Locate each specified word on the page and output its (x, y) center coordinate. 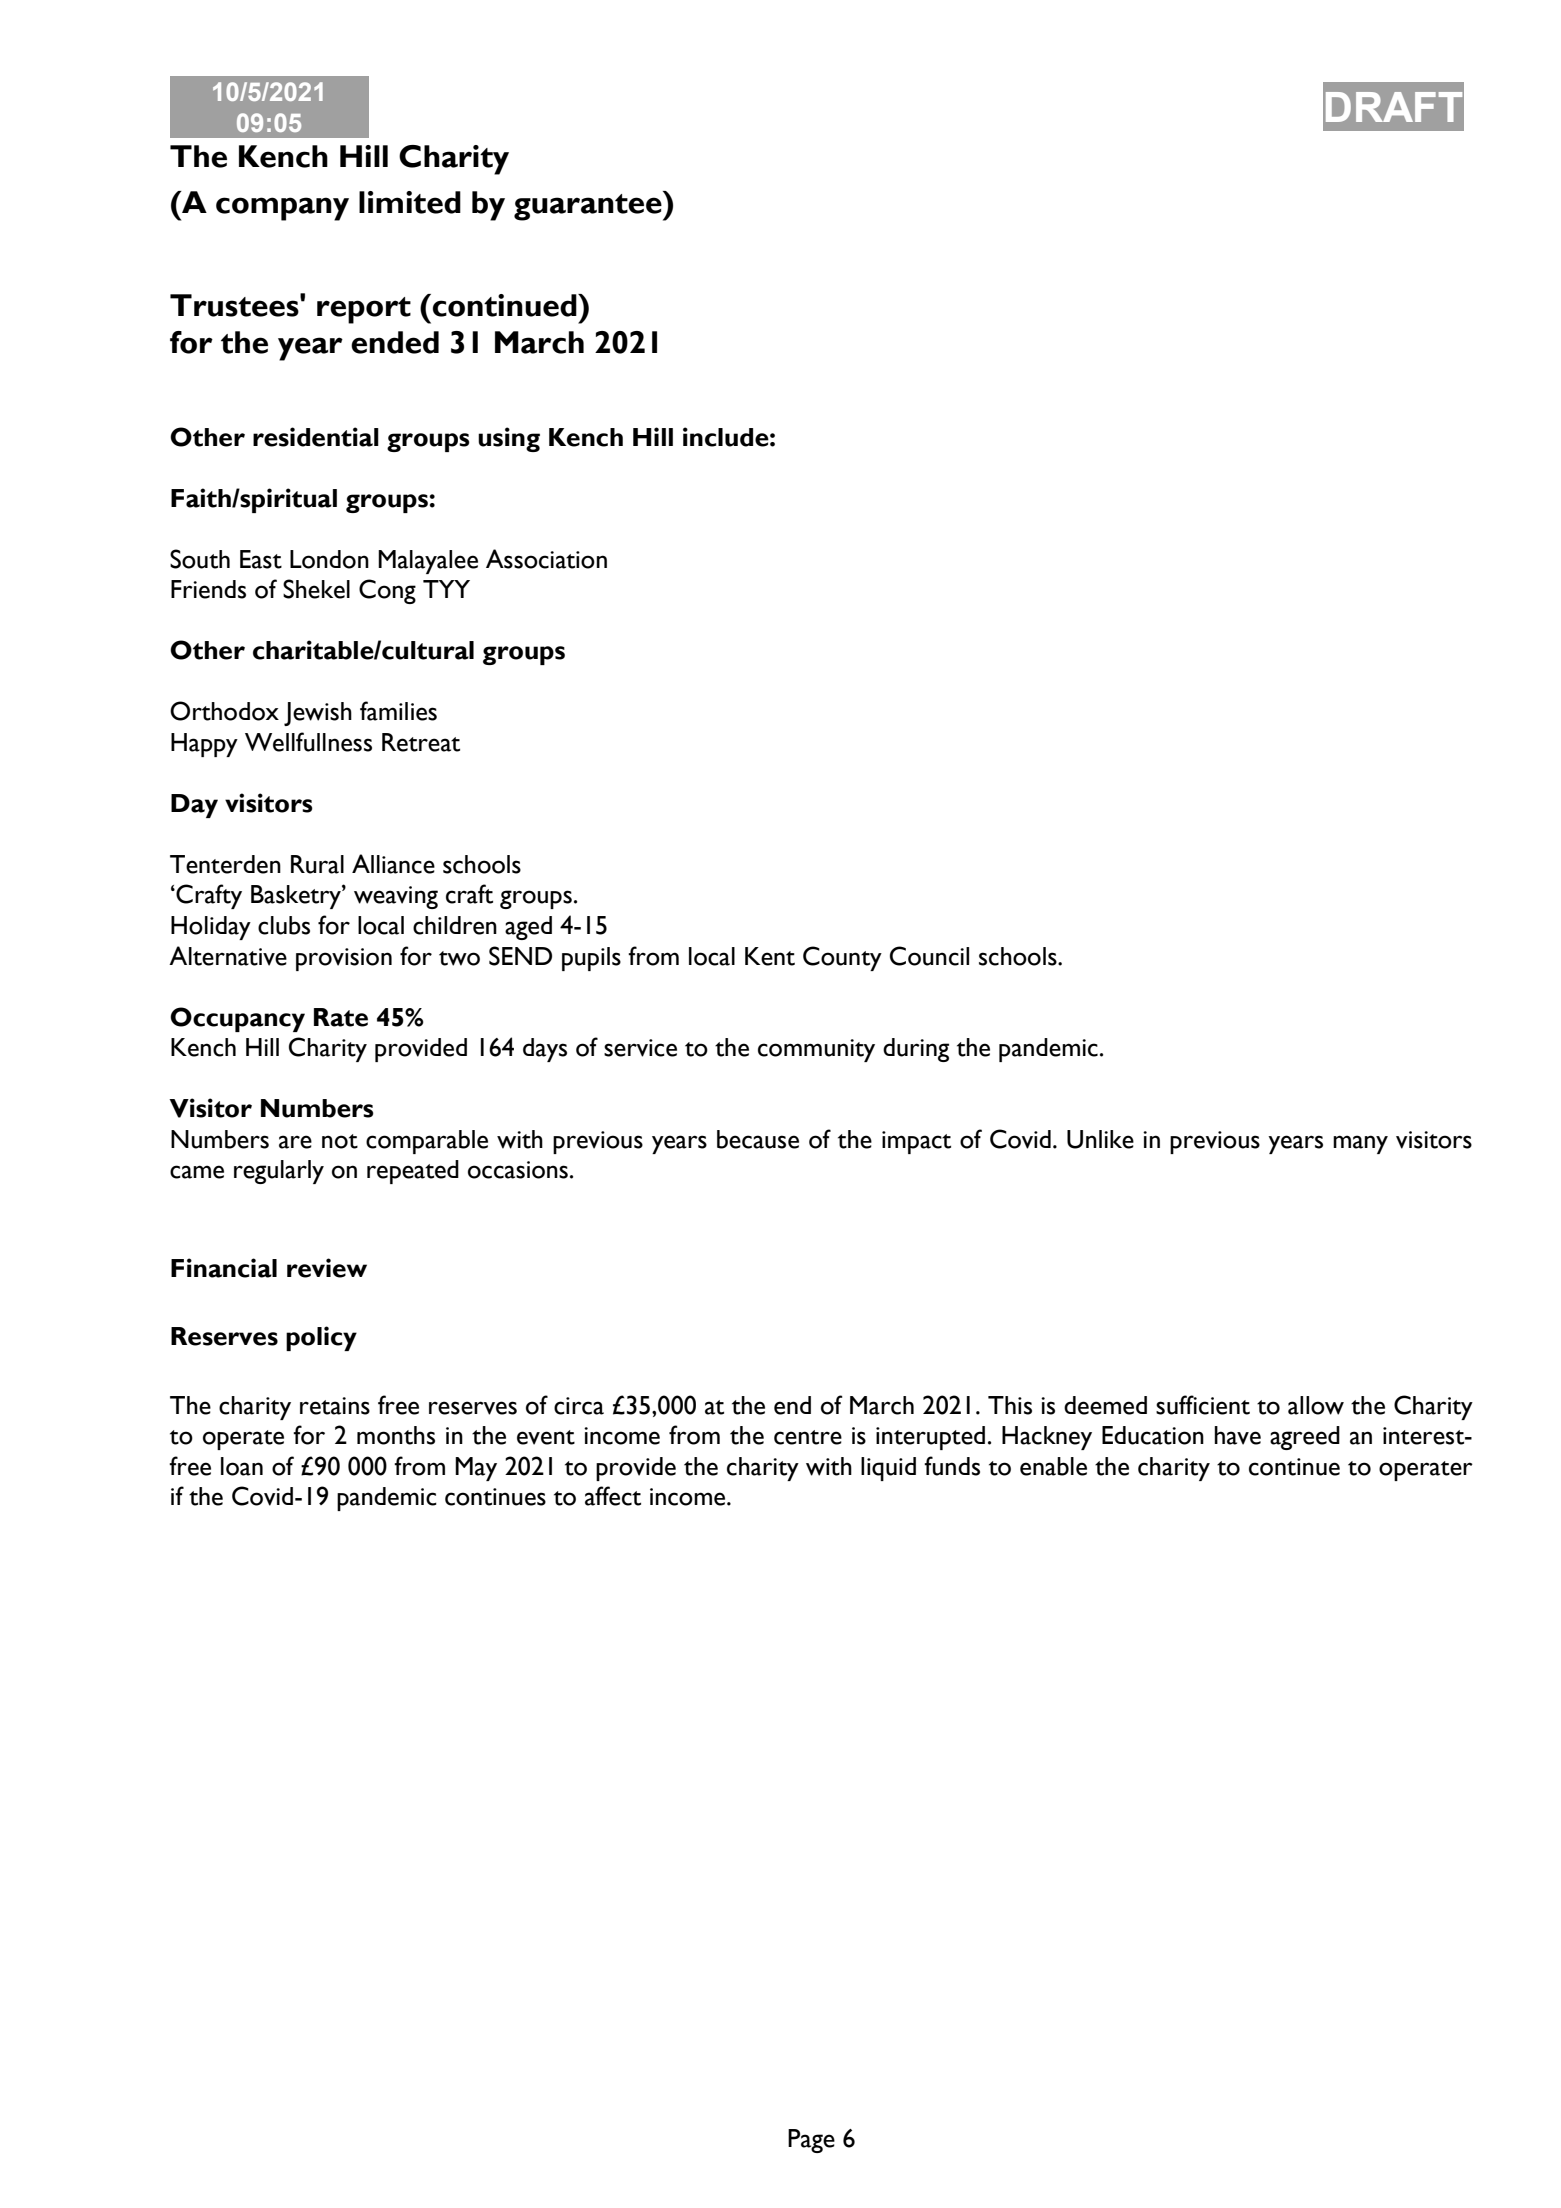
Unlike (1100, 1139)
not (340, 1141)
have (1237, 1435)
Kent (770, 956)
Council (929, 956)
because (758, 1139)
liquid (888, 1469)
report (364, 310)
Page (811, 2141)
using (509, 439)
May (476, 1469)
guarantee (589, 206)
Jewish (318, 714)
